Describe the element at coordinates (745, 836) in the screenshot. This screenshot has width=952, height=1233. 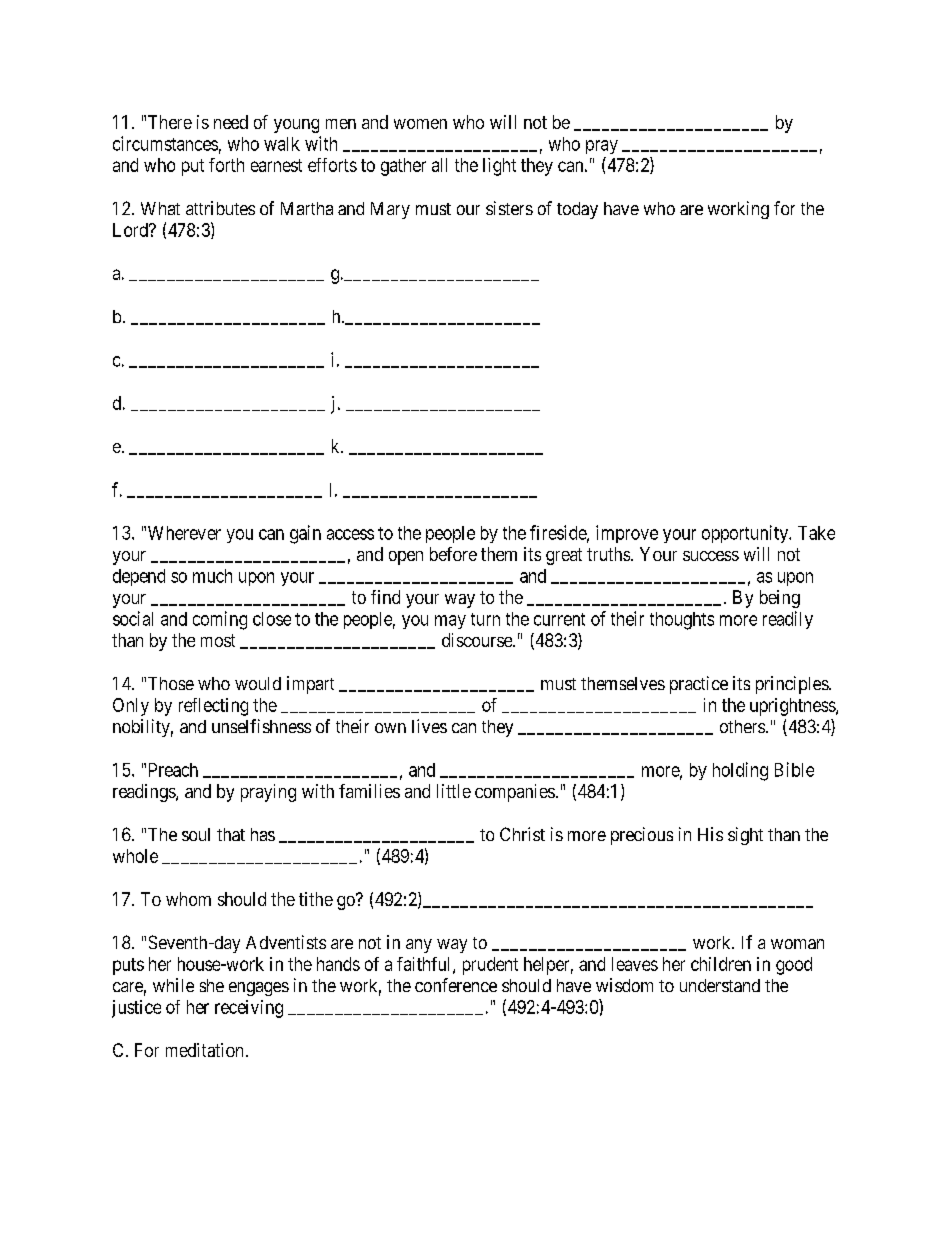
I see `sight` at that location.
